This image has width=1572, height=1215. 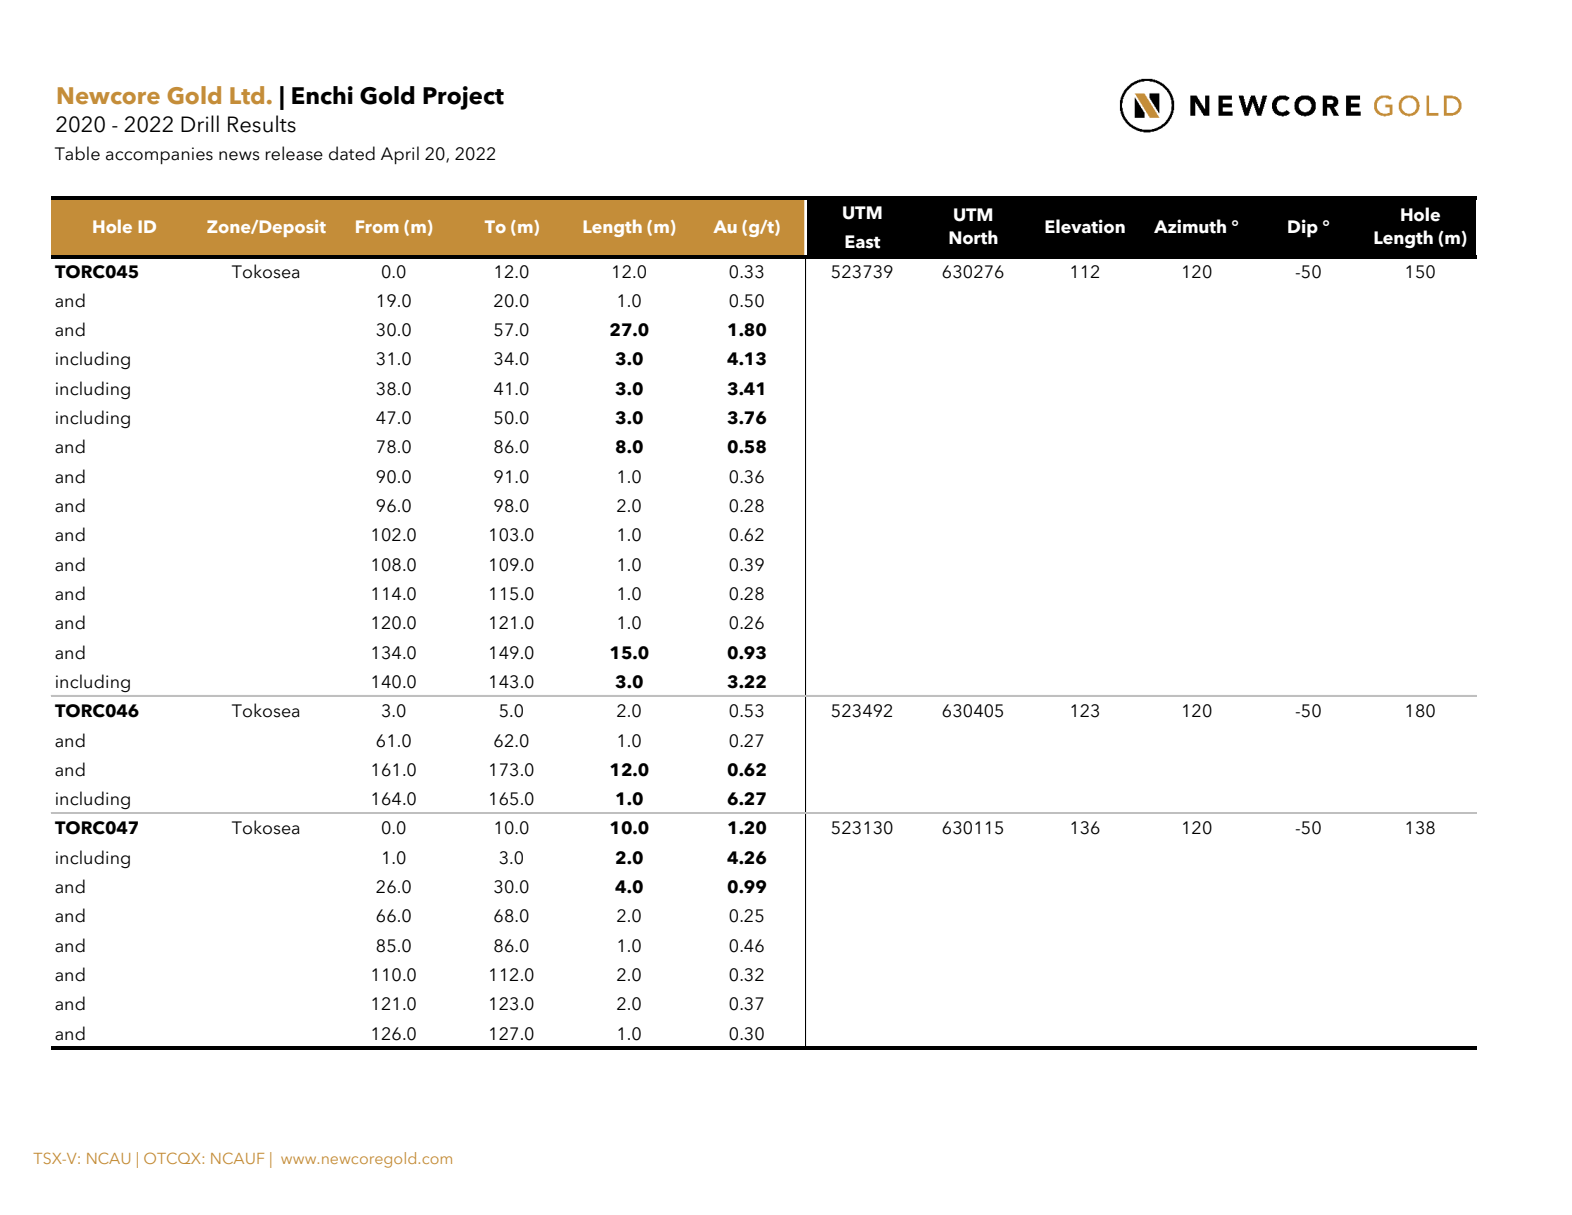 What do you see at coordinates (352, 153) in the image?
I see `dated` at bounding box center [352, 153].
